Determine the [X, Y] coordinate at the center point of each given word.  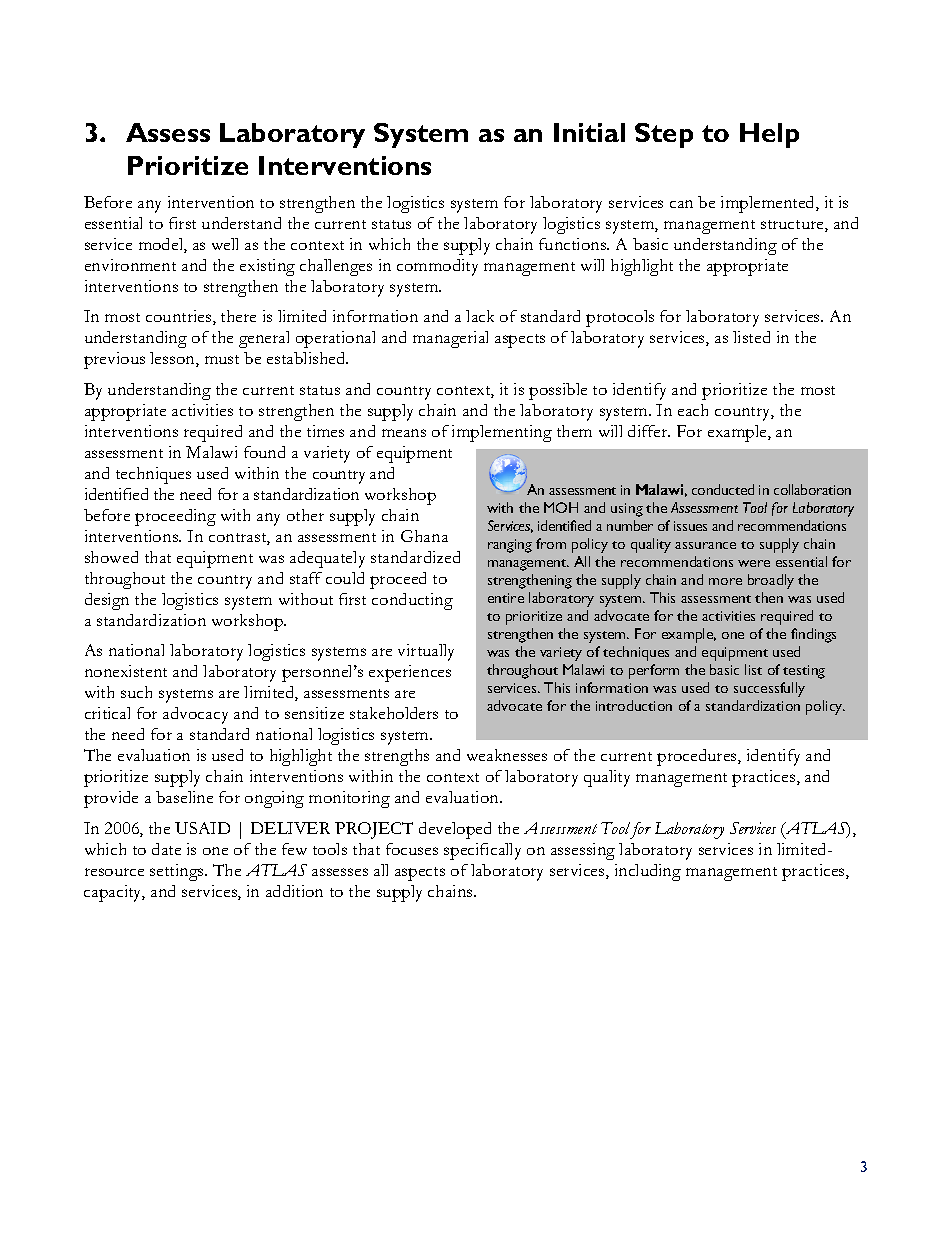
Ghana [424, 536]
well [225, 244]
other [305, 515]
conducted [723, 489]
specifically [482, 851]
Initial [589, 132]
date [166, 849]
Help [769, 135]
